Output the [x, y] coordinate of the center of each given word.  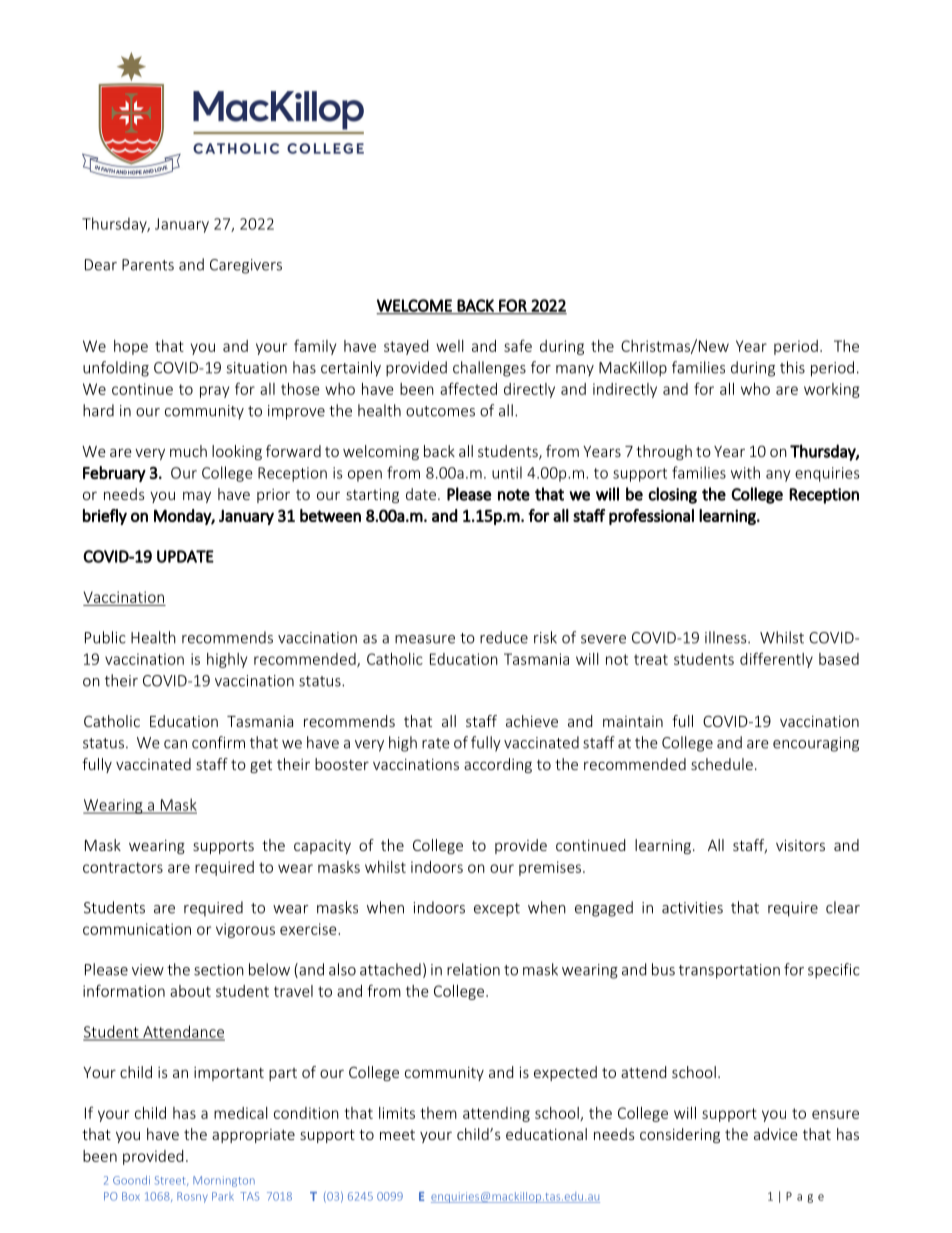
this [792, 367]
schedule [722, 764]
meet [397, 1135]
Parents [148, 265]
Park [223, 1196]
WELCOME [415, 306]
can [175, 744]
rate [436, 743]
